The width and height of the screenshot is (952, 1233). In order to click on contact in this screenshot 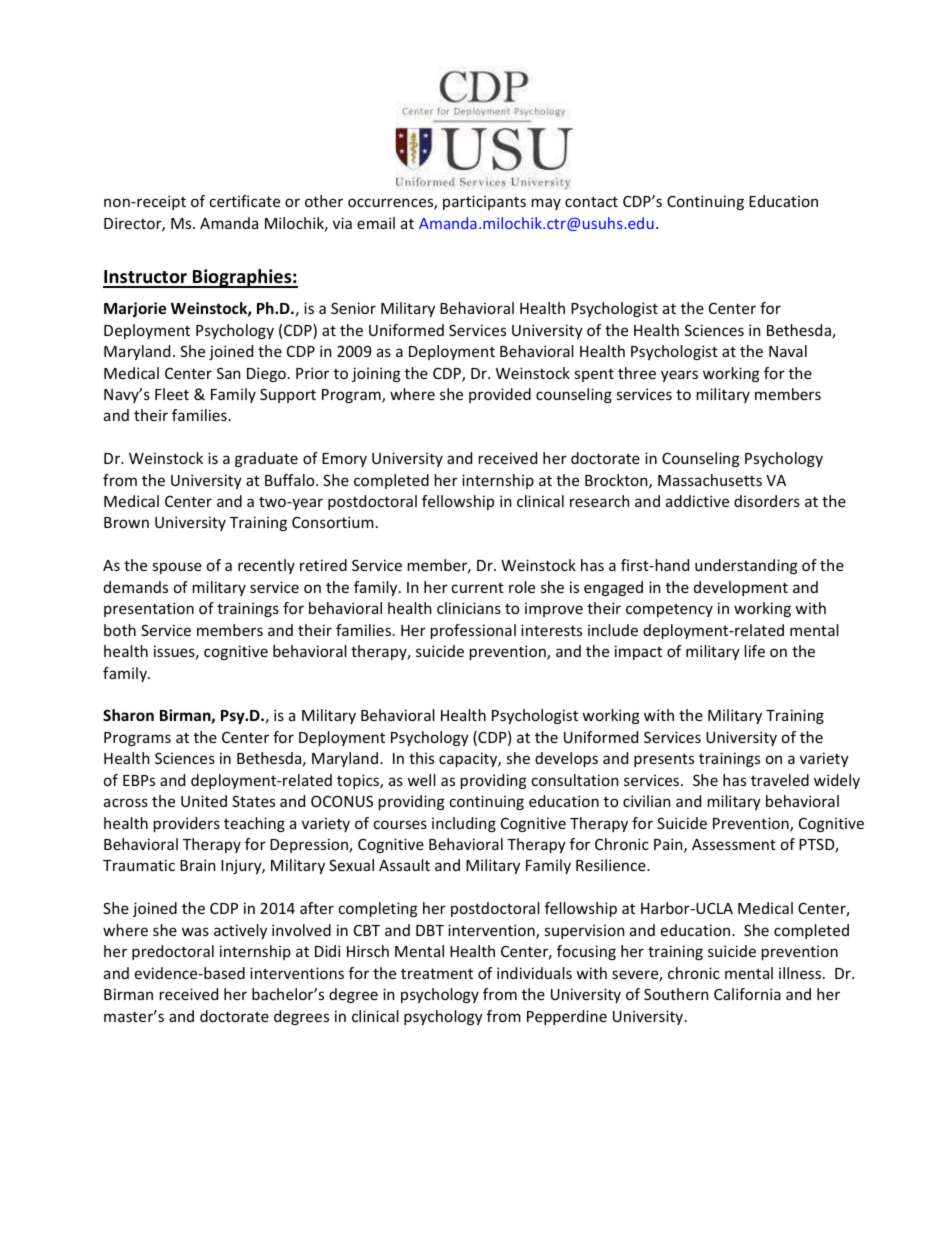, I will do `click(591, 201)`.
